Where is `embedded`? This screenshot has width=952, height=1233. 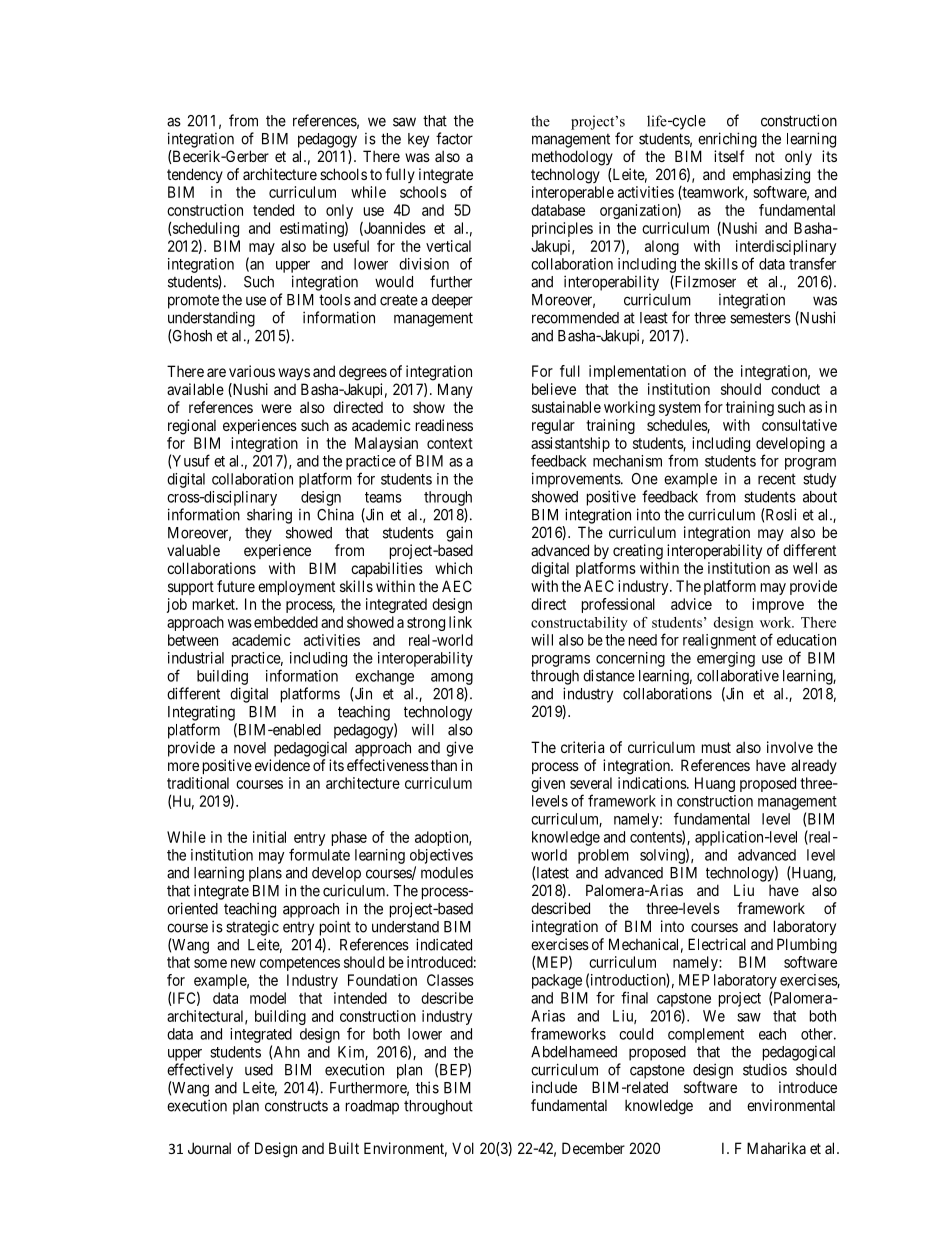
embedded is located at coordinates (286, 622).
